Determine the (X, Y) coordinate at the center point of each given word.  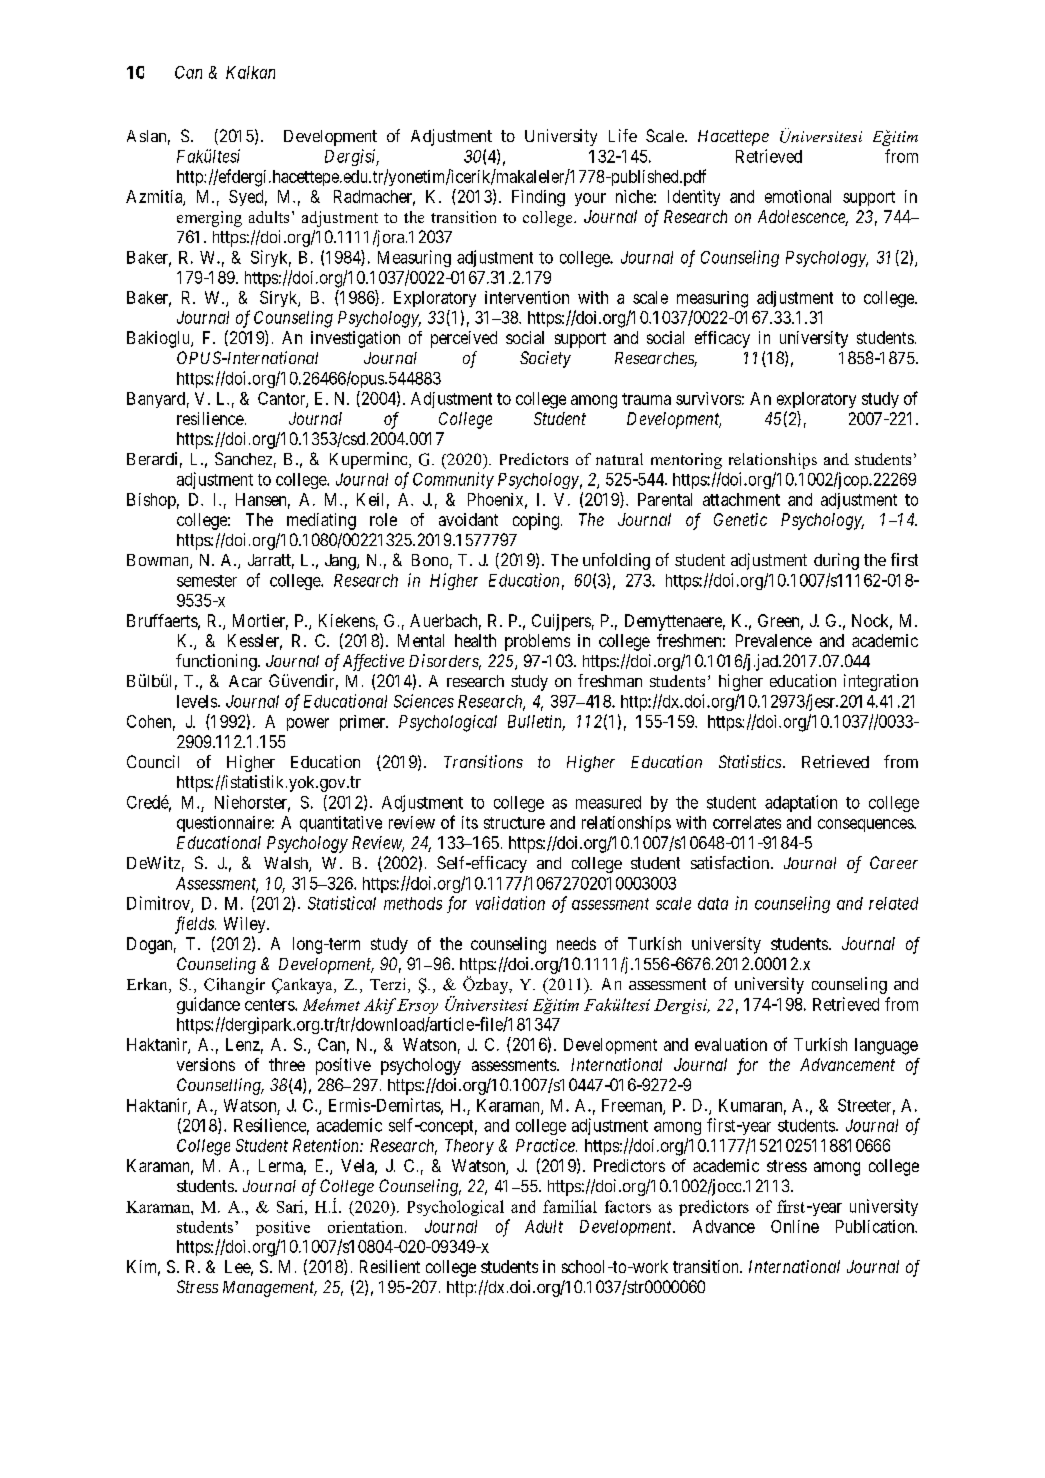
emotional (798, 196)
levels (198, 701)
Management (270, 1289)
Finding (538, 198)
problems (537, 642)
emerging (209, 219)
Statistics (750, 761)
